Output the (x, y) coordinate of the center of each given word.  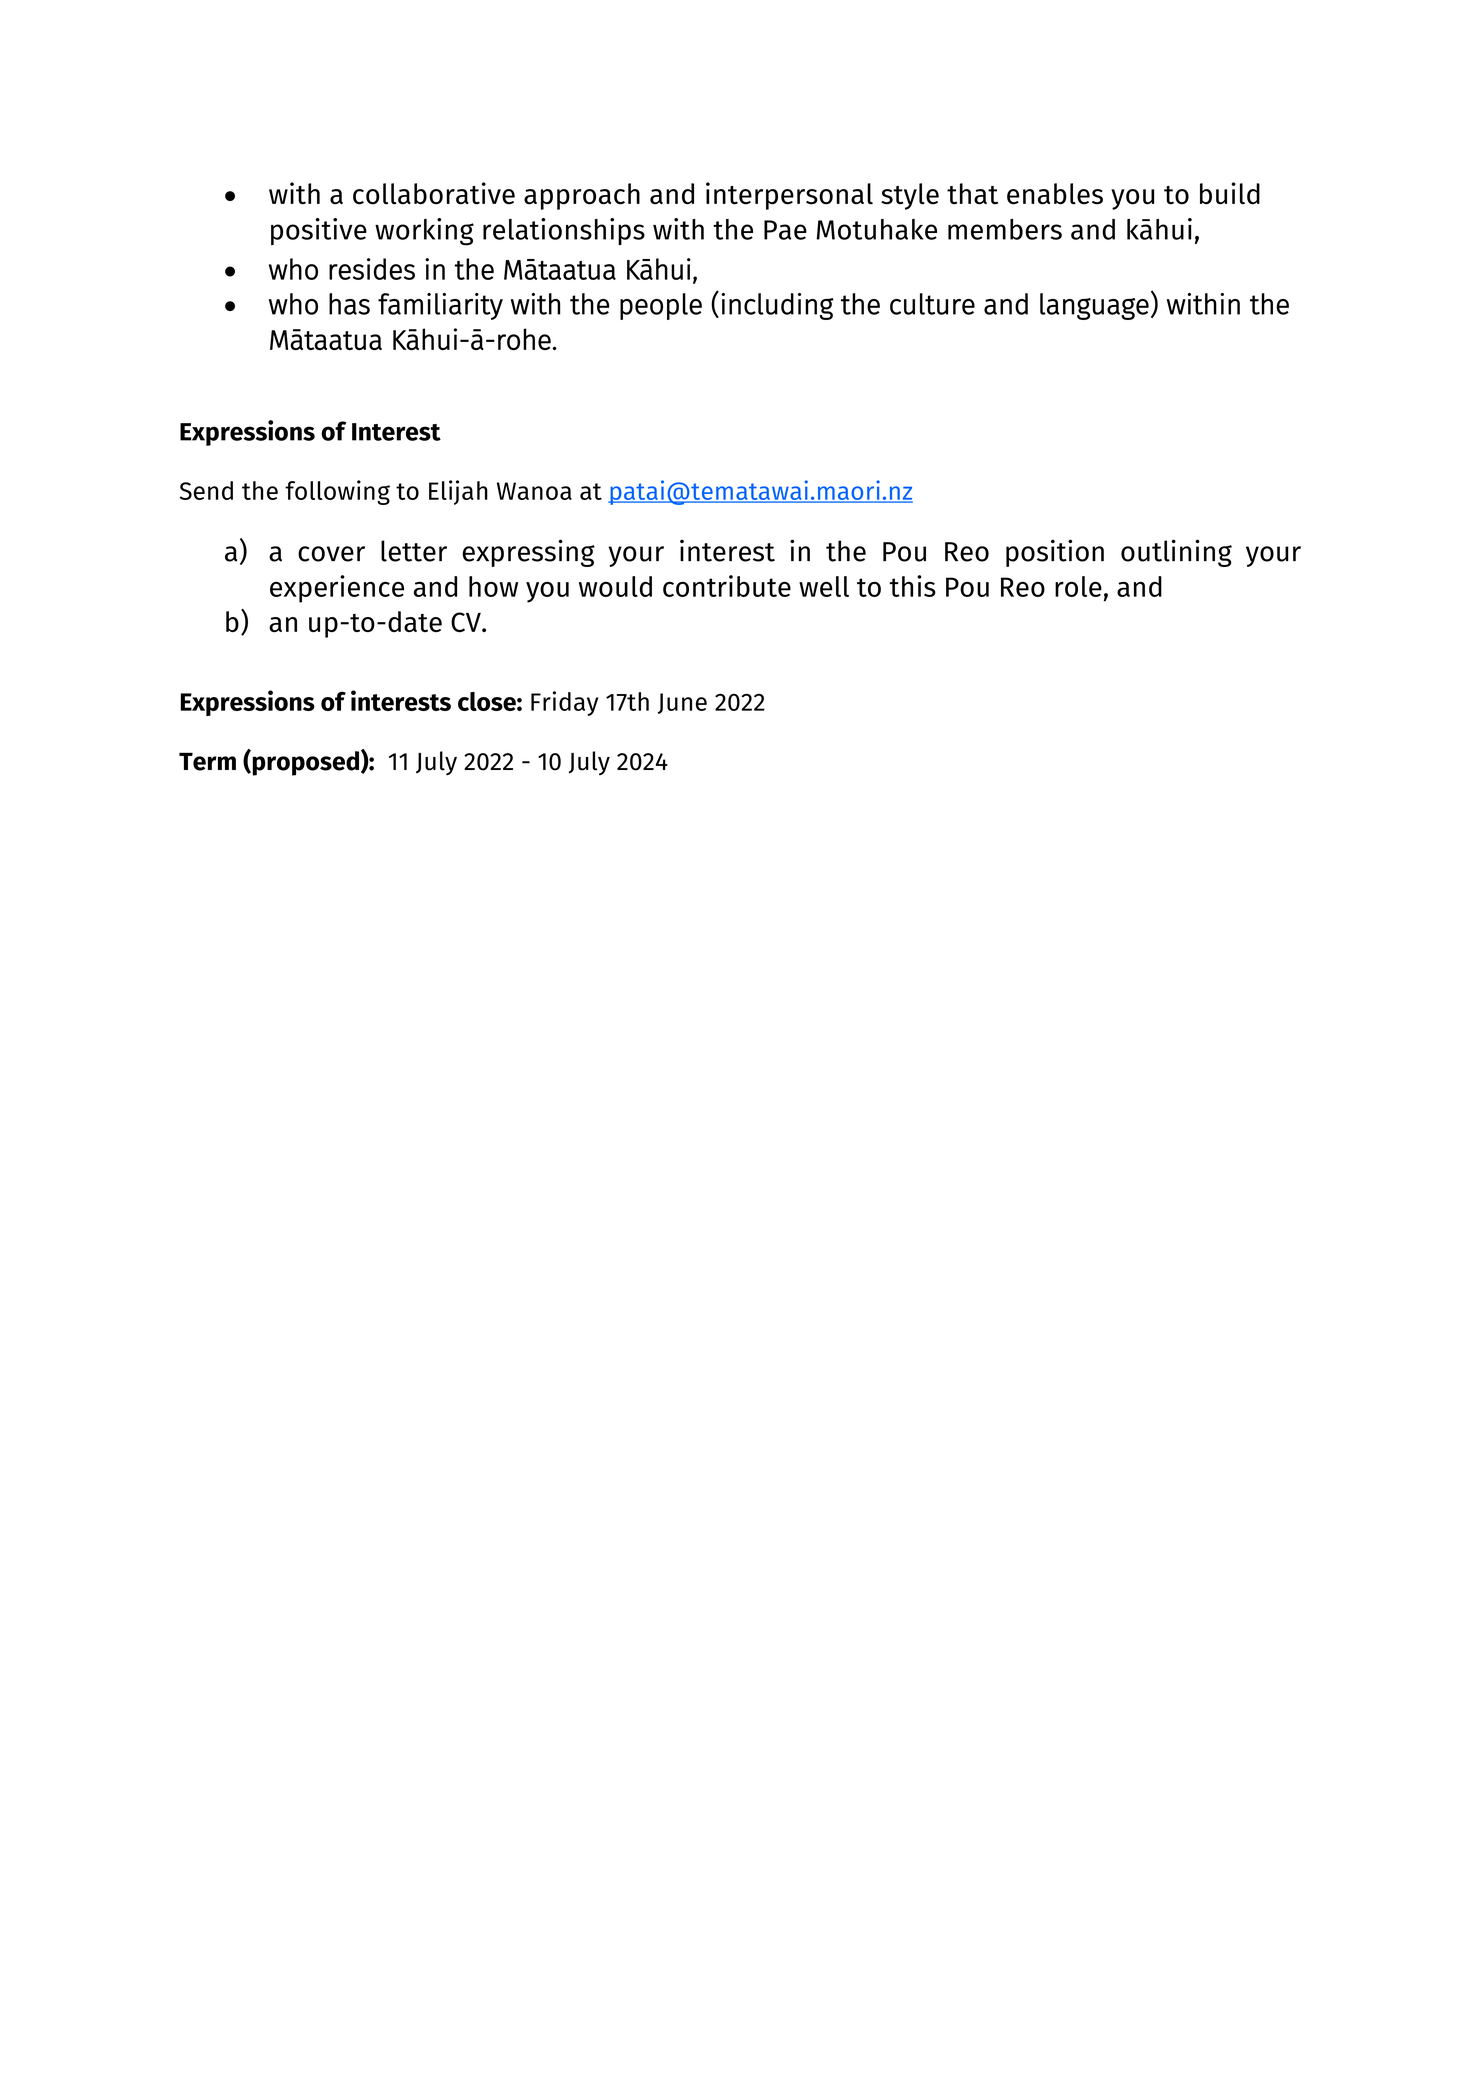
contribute (727, 586)
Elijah (458, 492)
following (337, 492)
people (661, 306)
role (1078, 586)
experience (337, 589)
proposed (304, 763)
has (349, 304)
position (1055, 553)
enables (1055, 194)
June (682, 703)
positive (319, 231)
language (1094, 306)
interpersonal (789, 196)
